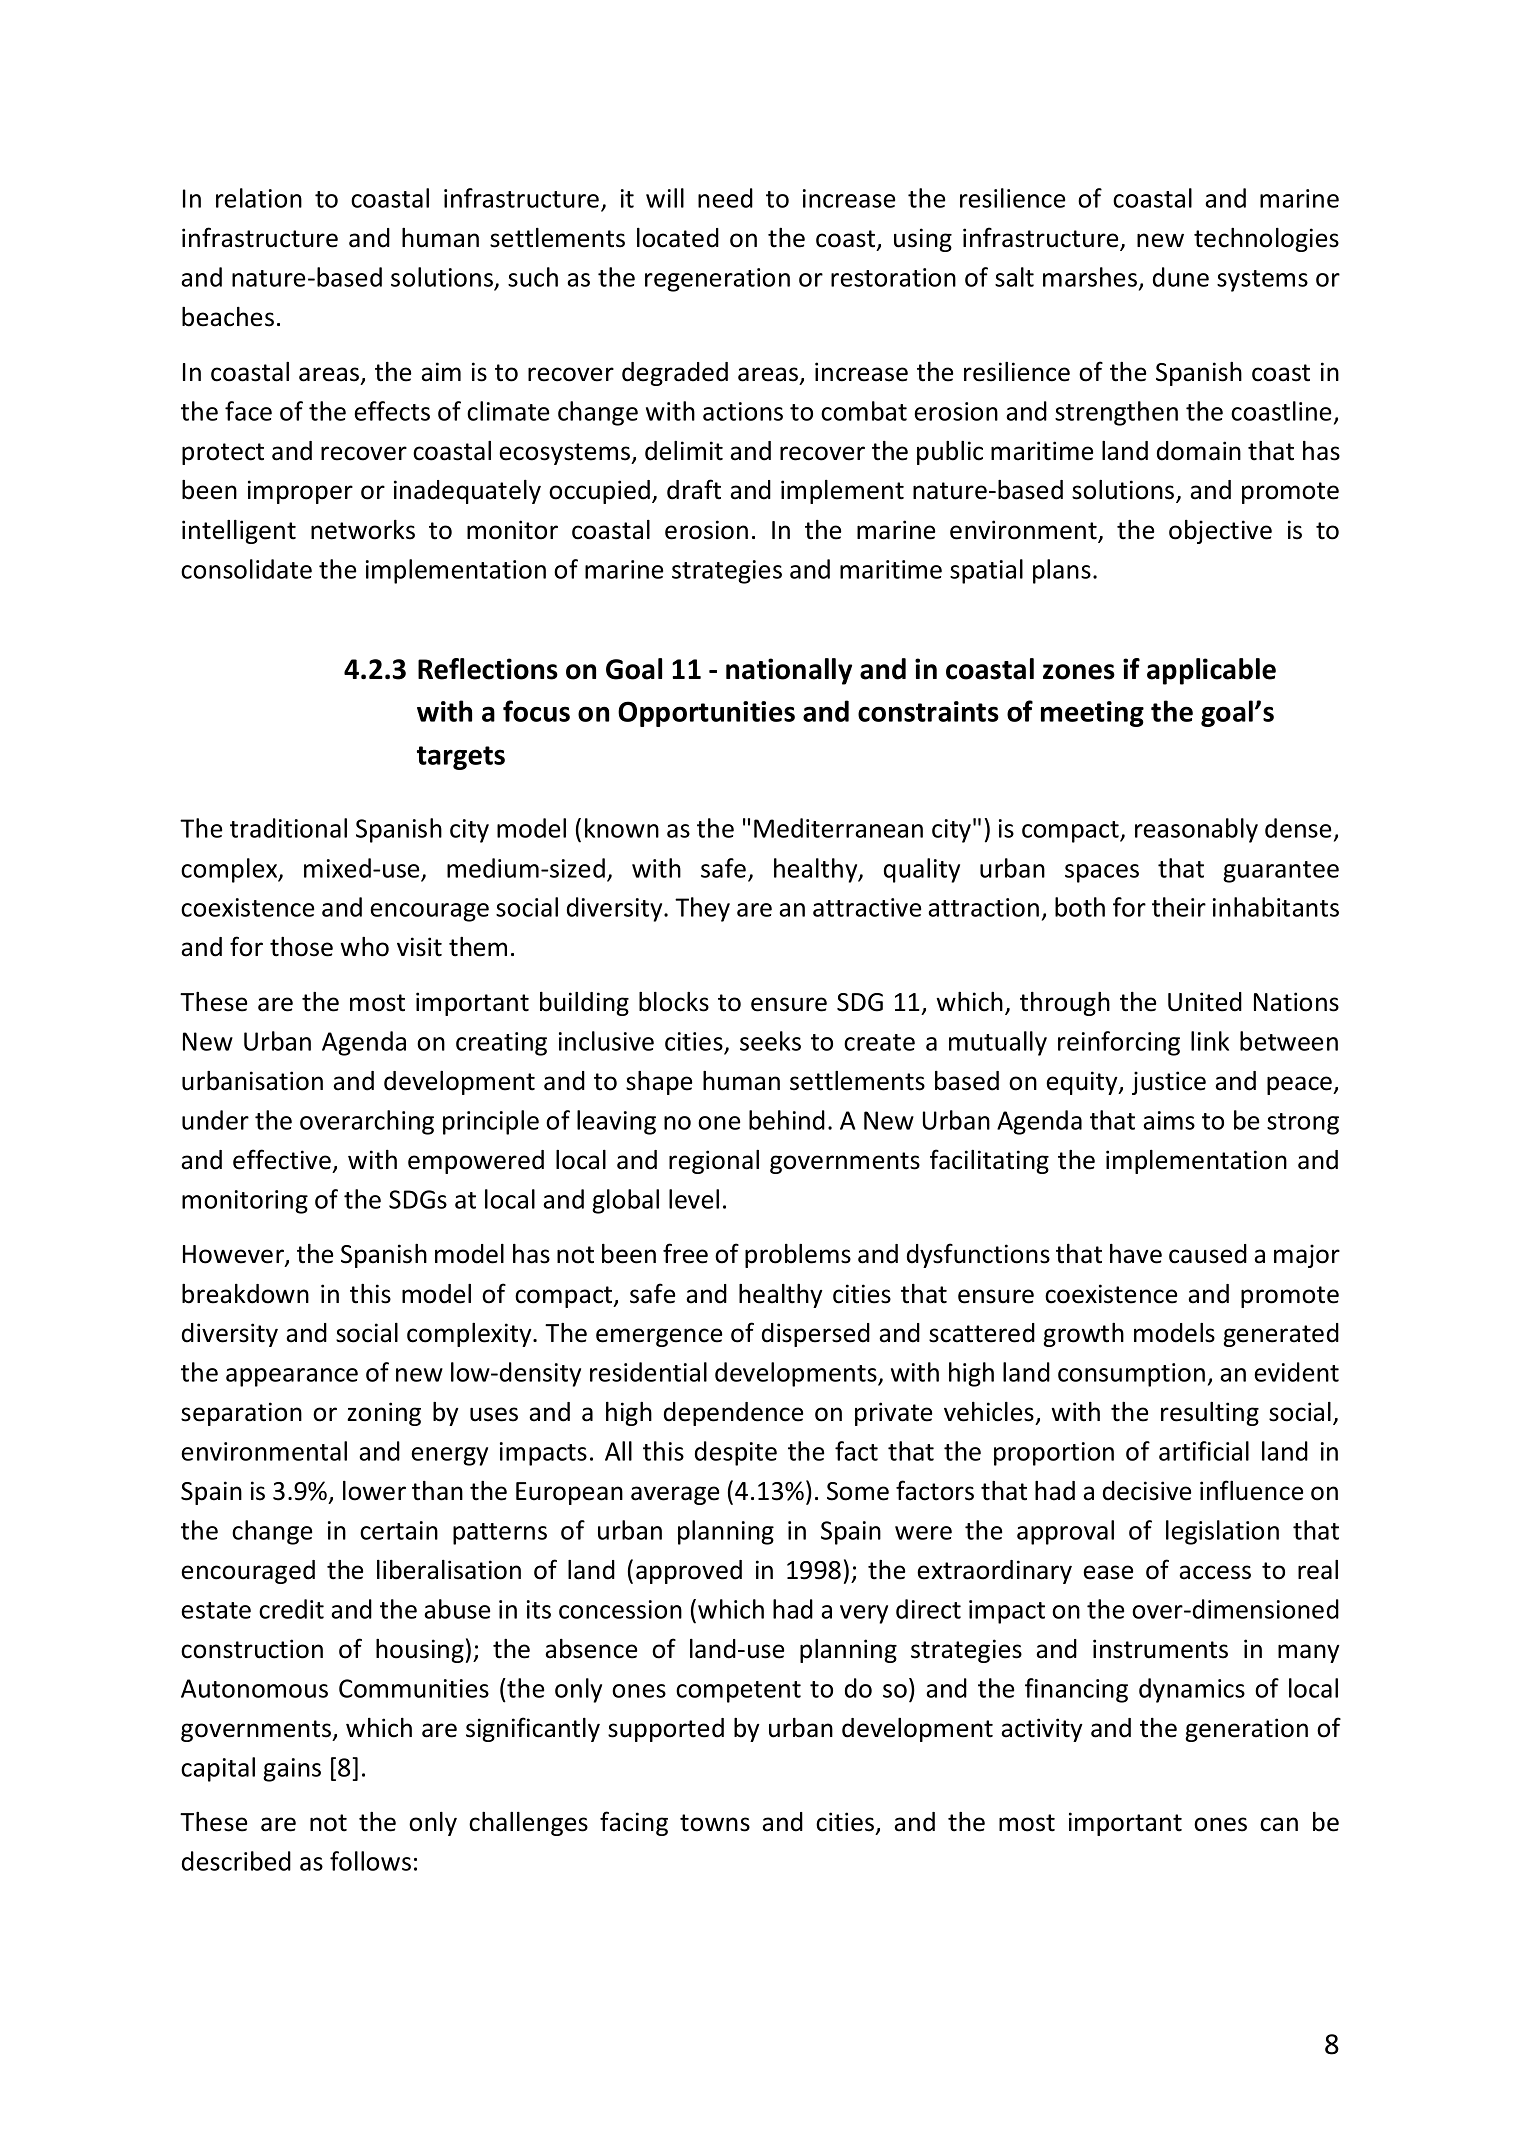 The height and width of the screenshot is (2153, 1521). What do you see at coordinates (1210, 1041) in the screenshot?
I see `link` at bounding box center [1210, 1041].
